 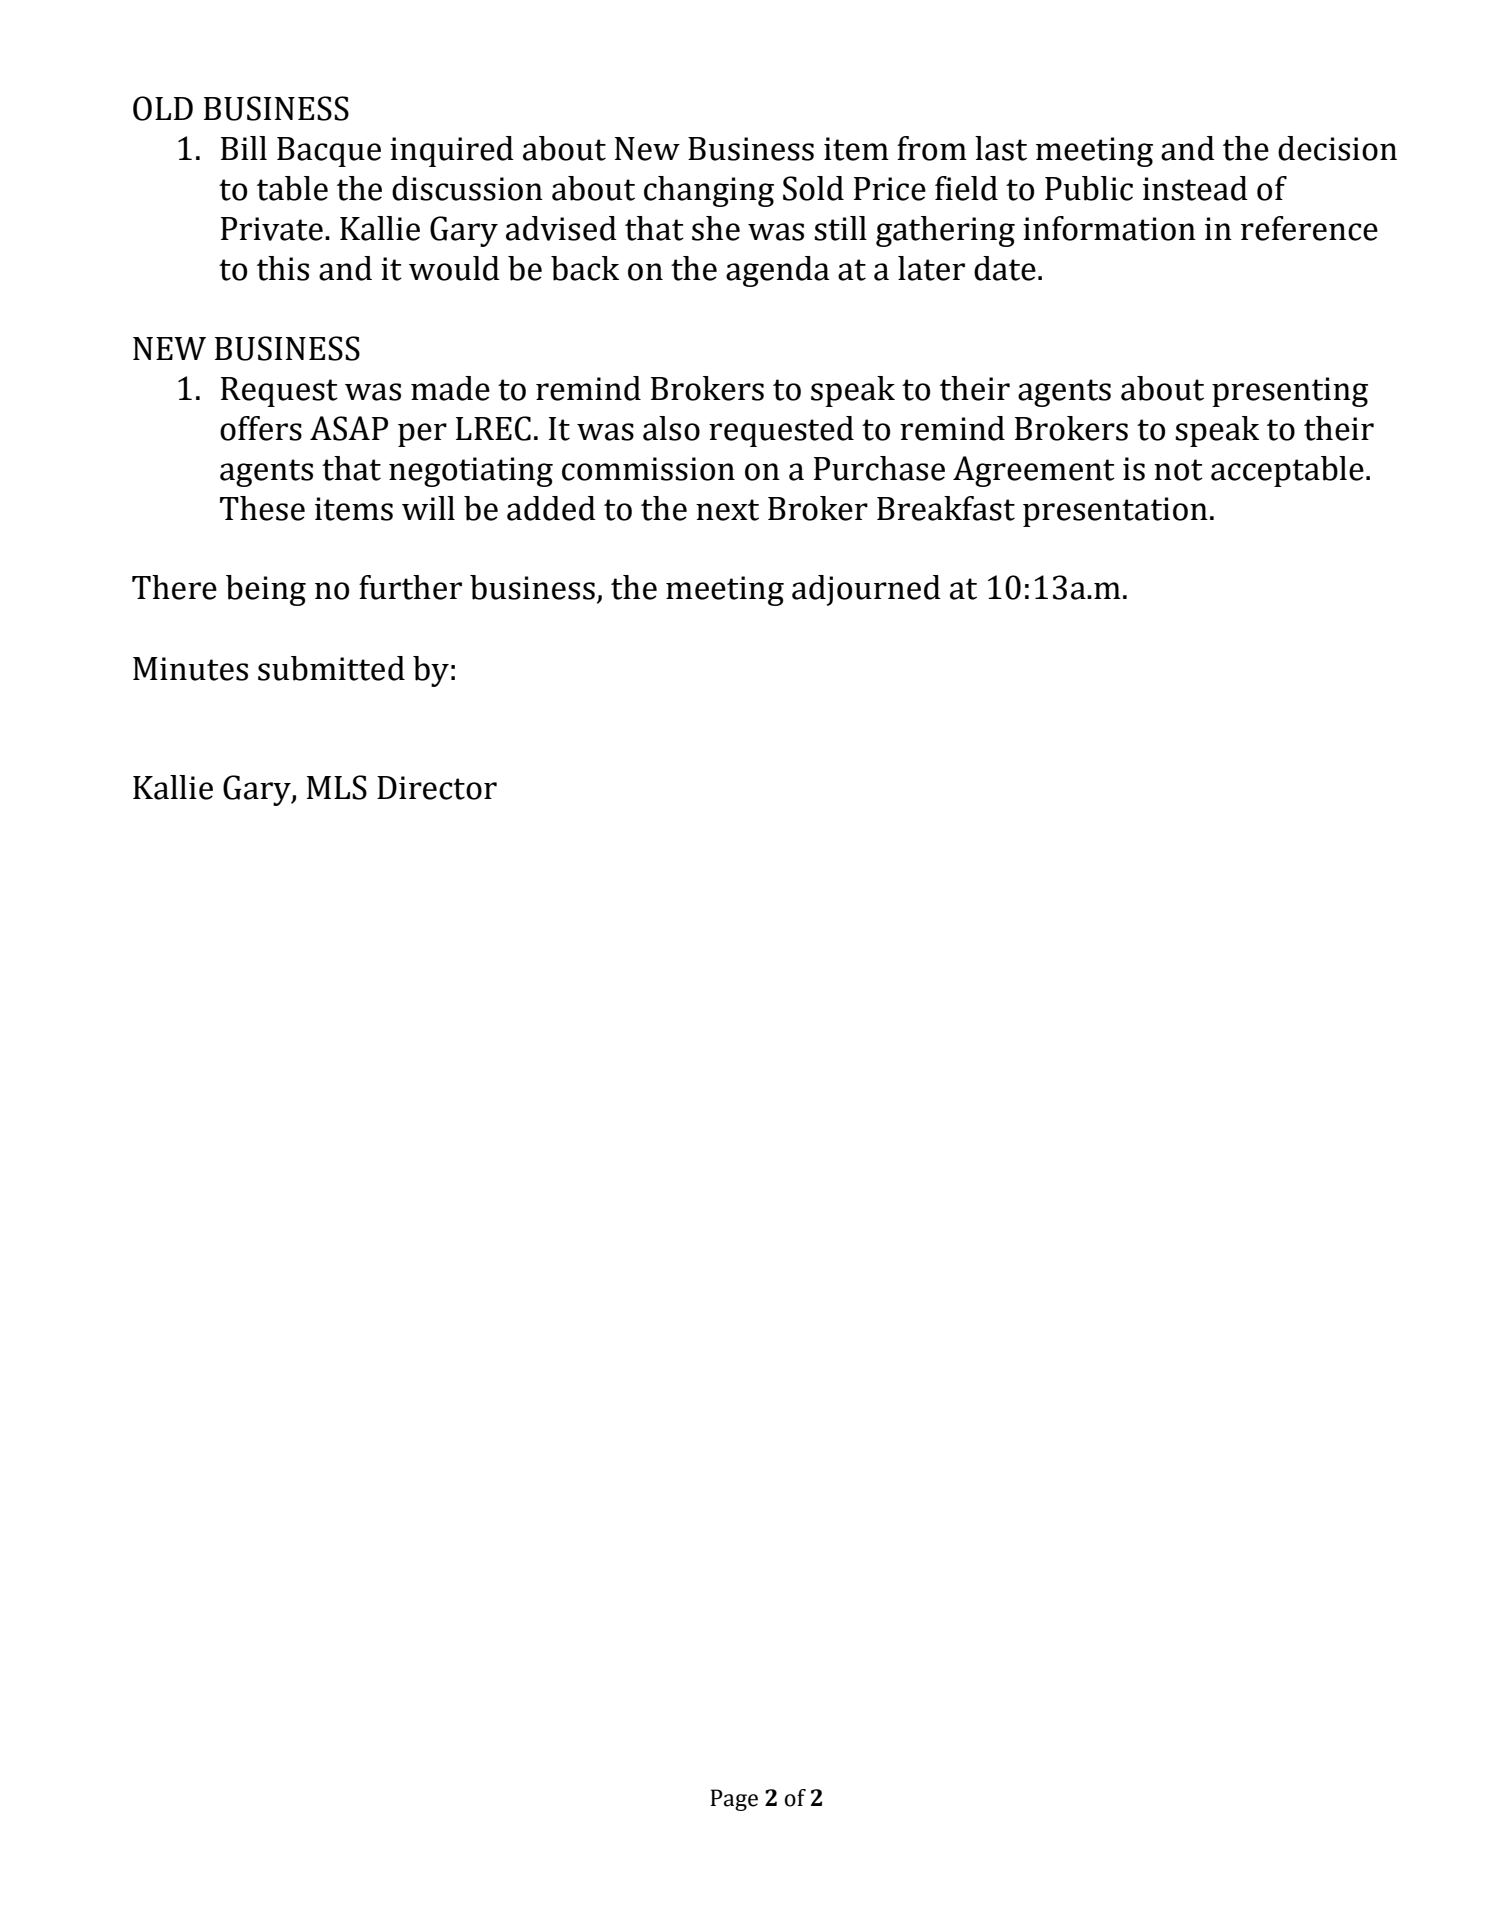 What do you see at coordinates (272, 229) in the screenshot?
I see `Private` at bounding box center [272, 229].
